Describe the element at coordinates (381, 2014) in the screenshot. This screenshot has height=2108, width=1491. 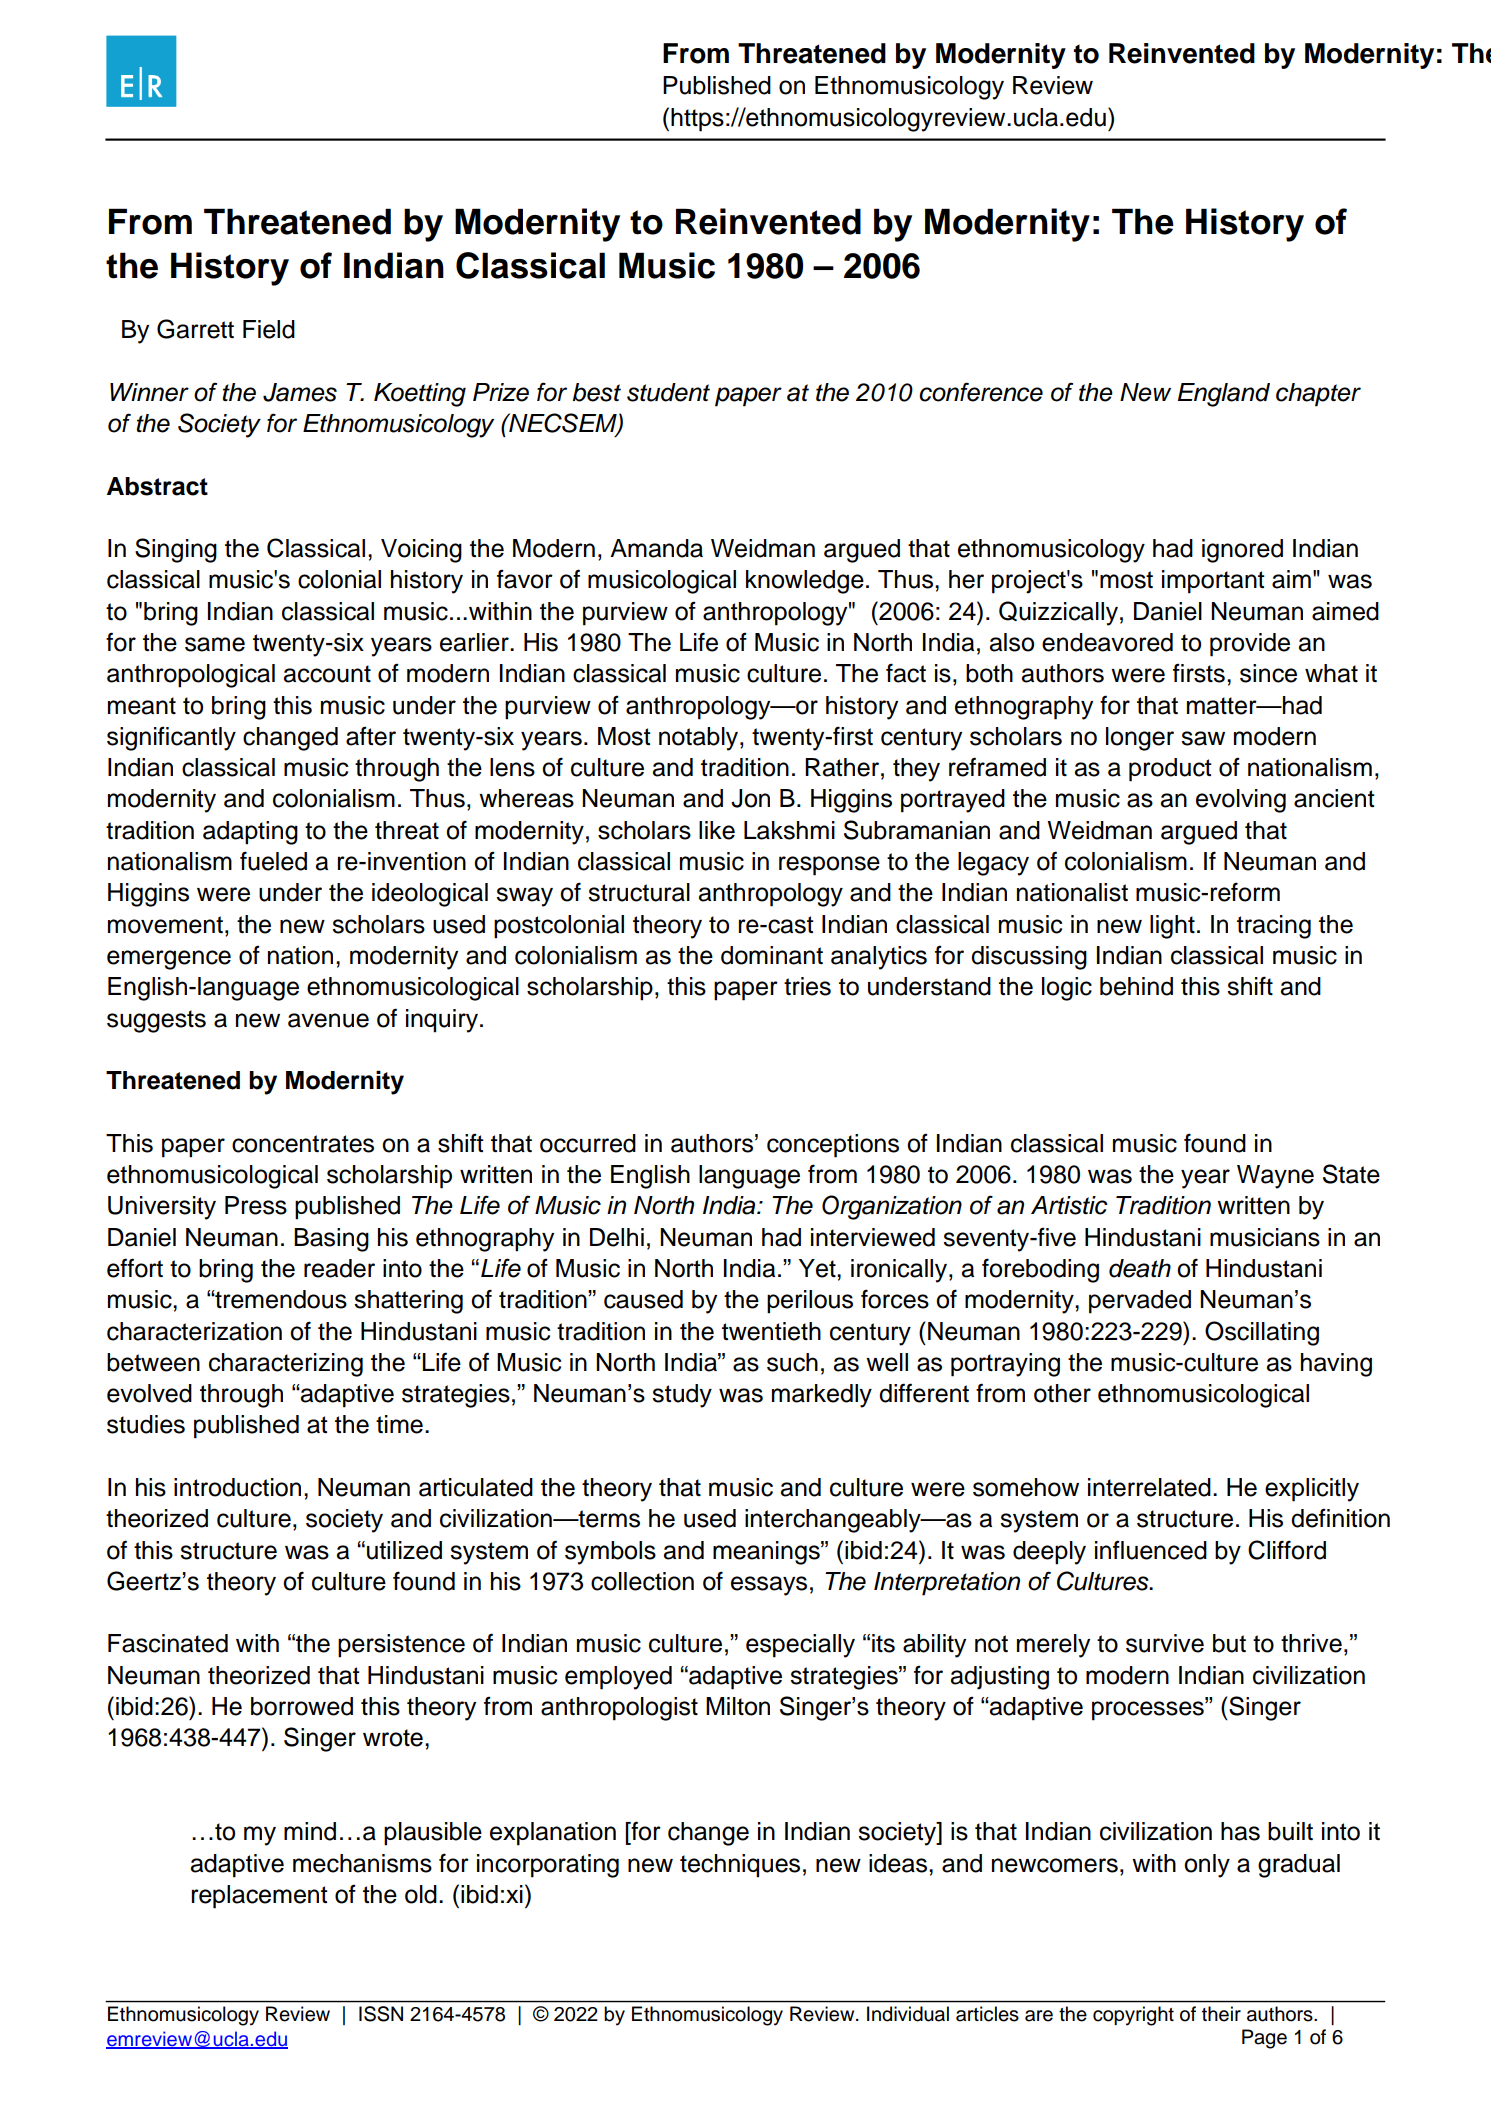
I see `ISSN` at that location.
